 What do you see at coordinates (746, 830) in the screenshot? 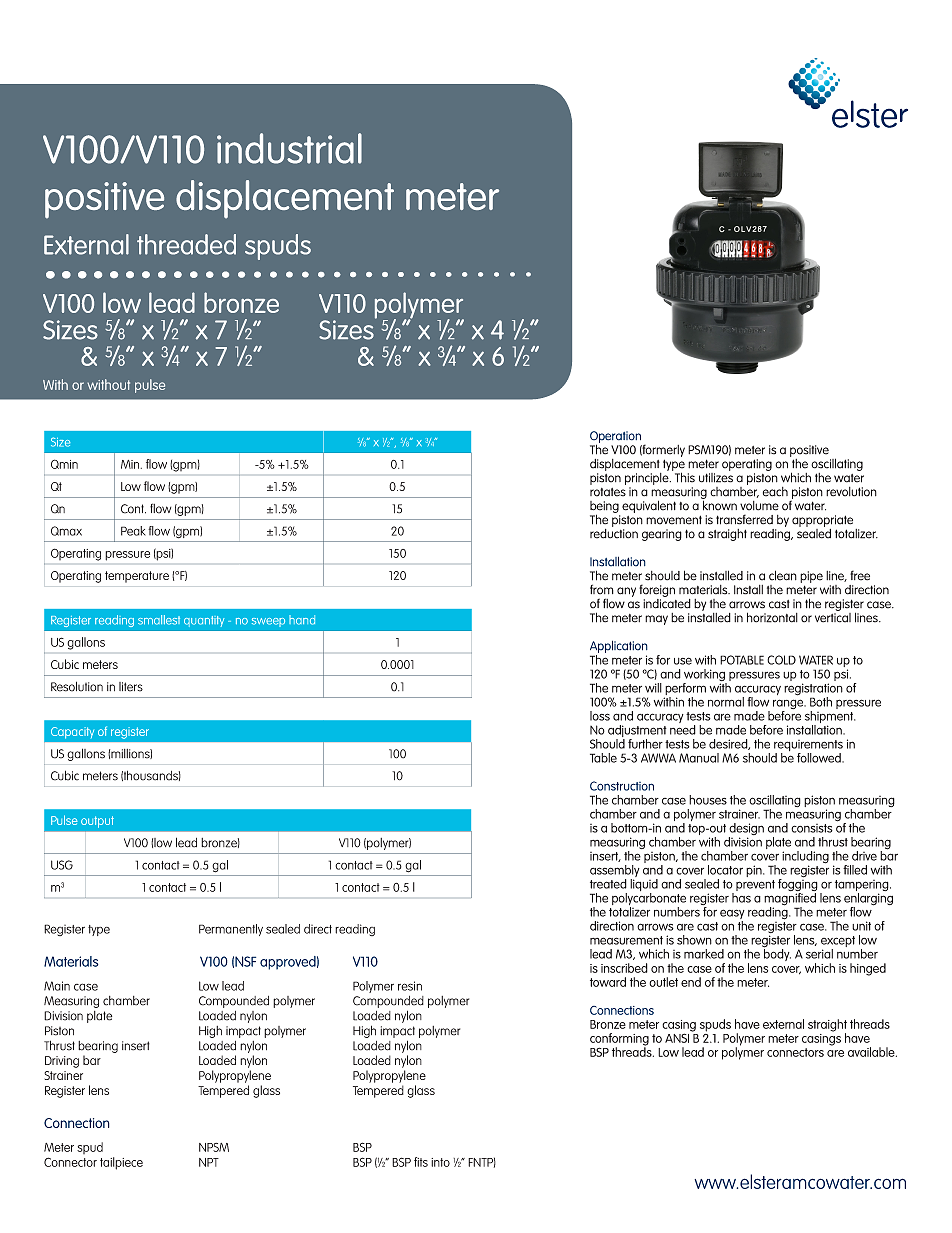
I see `design` at bounding box center [746, 830].
